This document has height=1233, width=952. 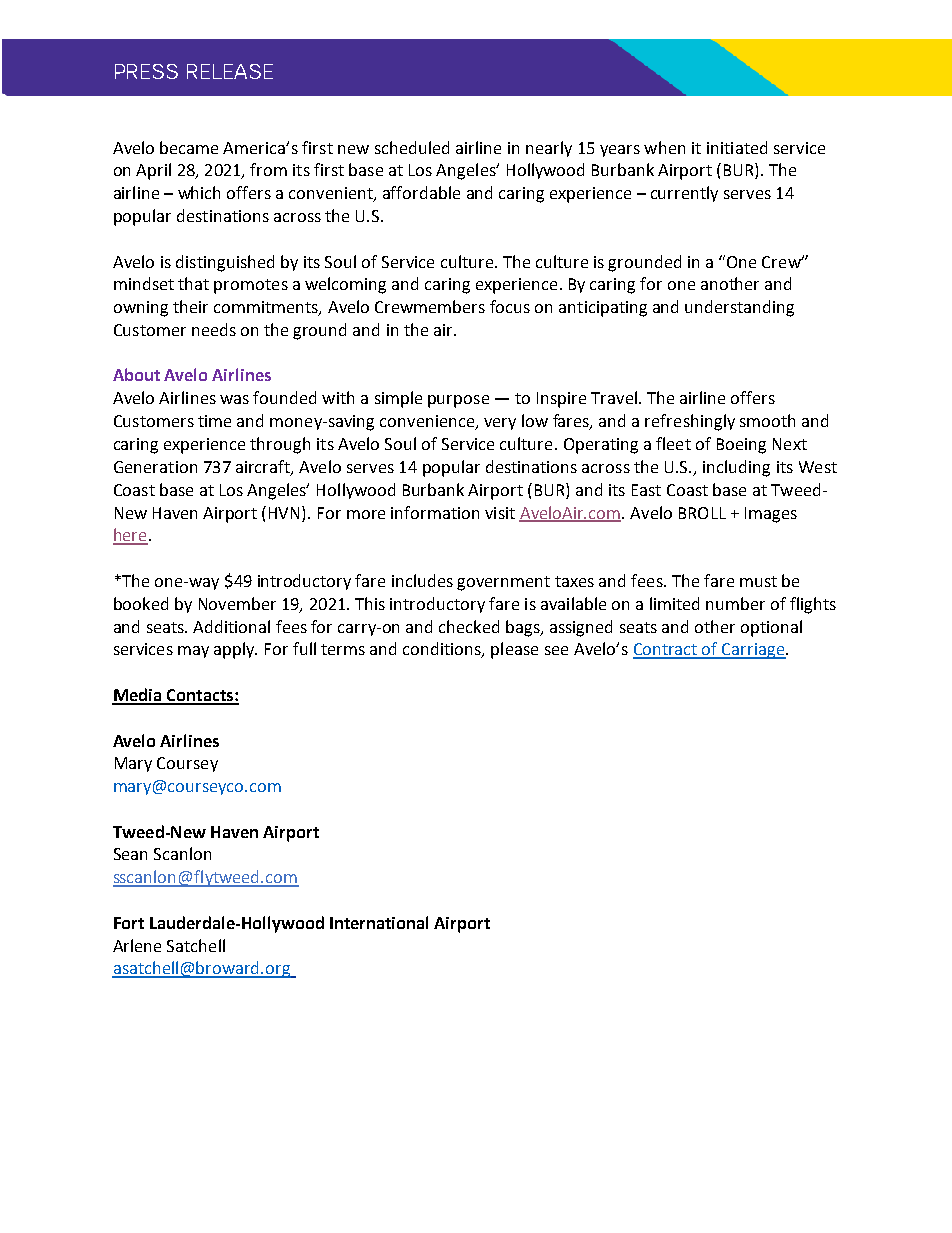 I want to click on RELEASE, so click(x=230, y=71).
